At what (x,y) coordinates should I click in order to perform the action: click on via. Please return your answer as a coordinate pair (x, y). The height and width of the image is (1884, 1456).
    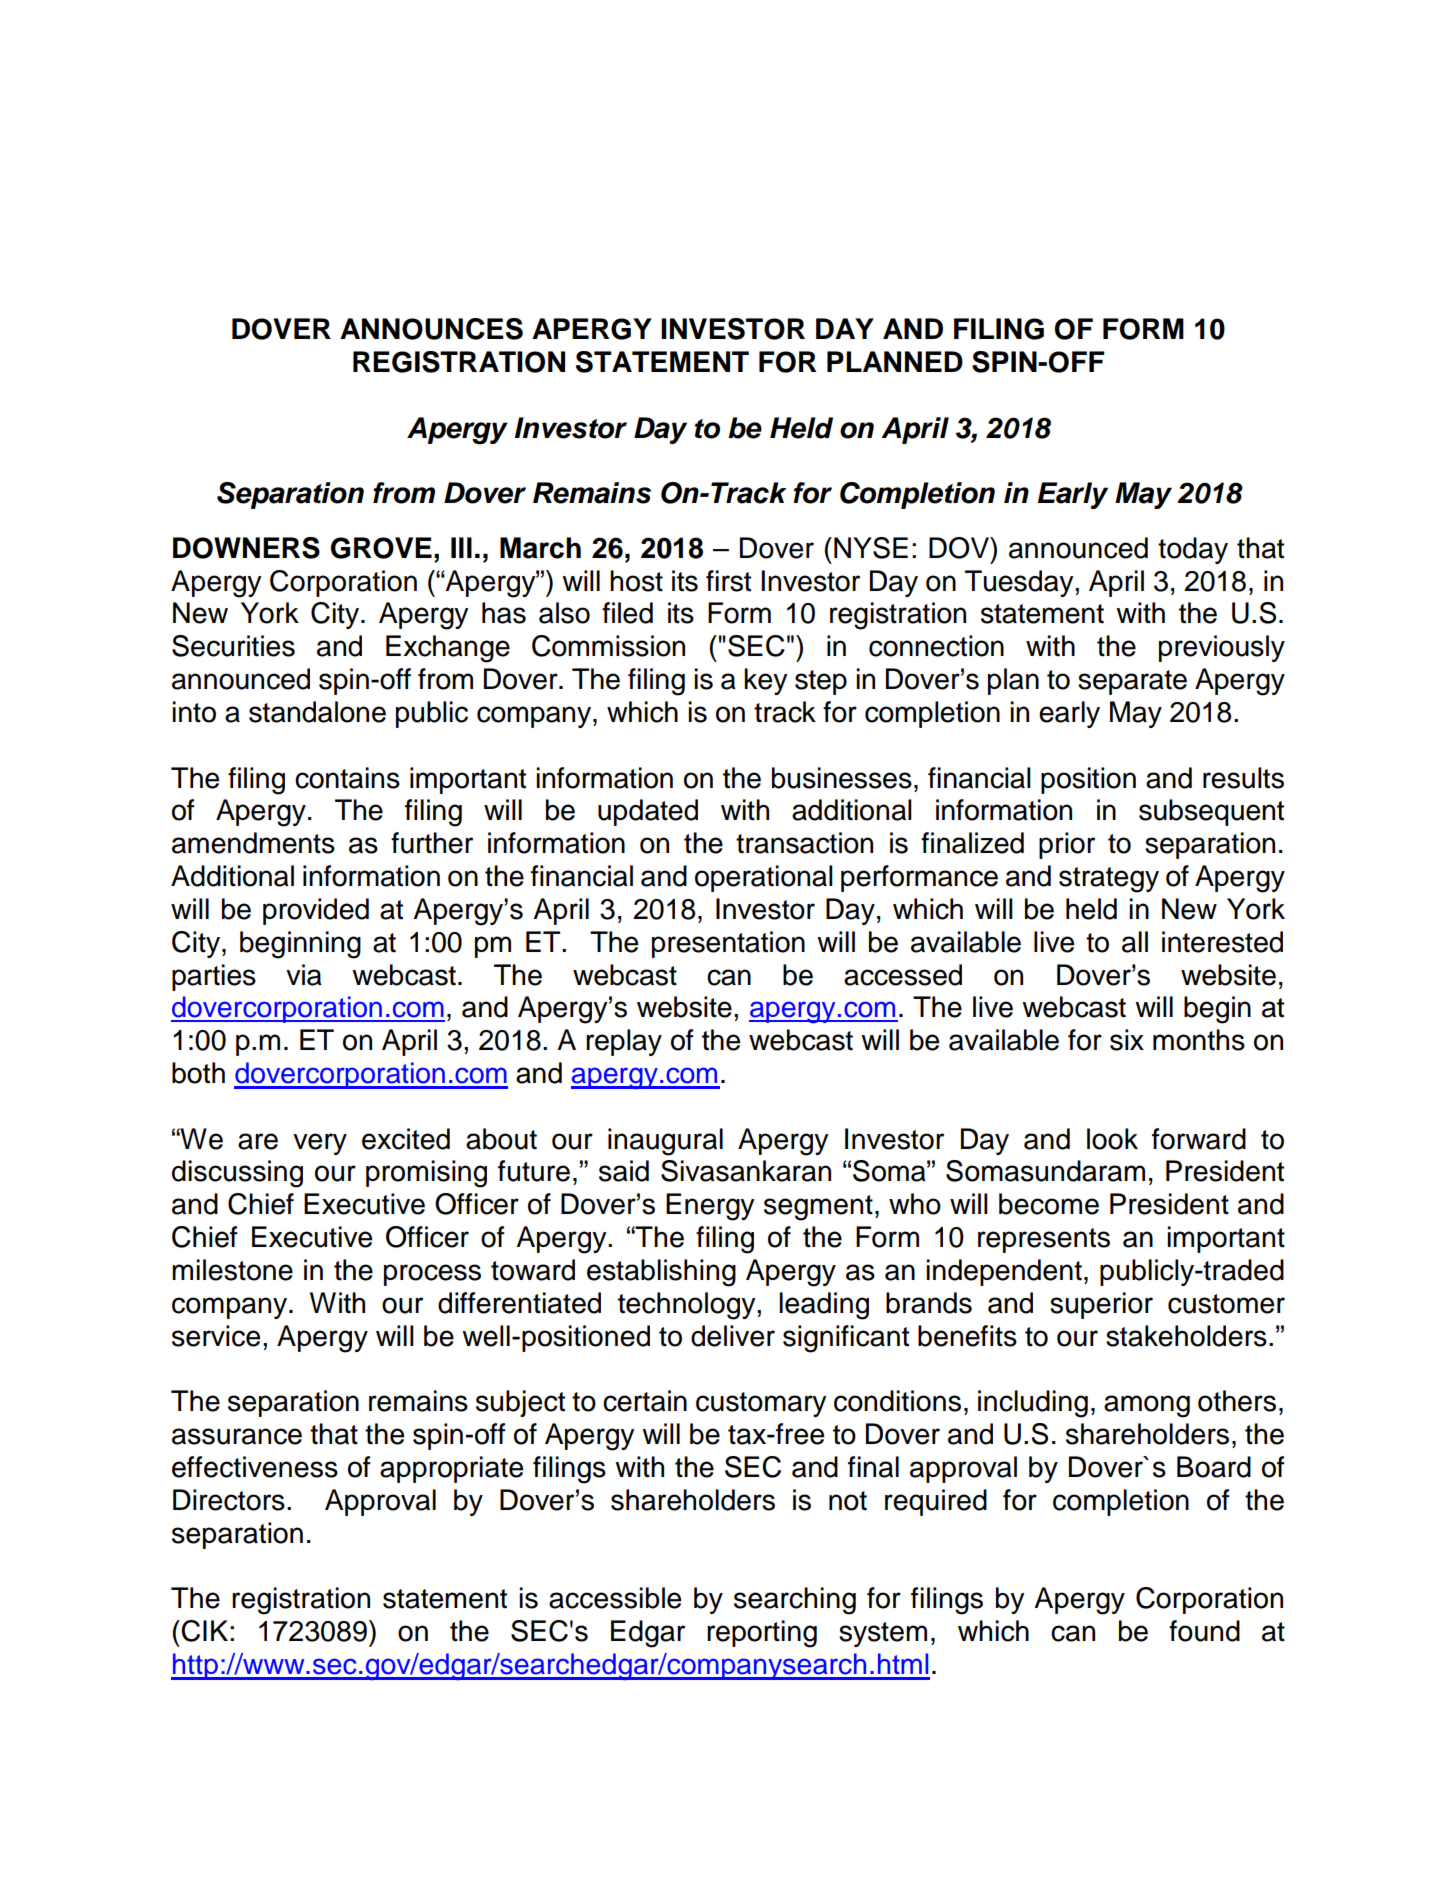
    Looking at the image, I should click on (304, 975).
